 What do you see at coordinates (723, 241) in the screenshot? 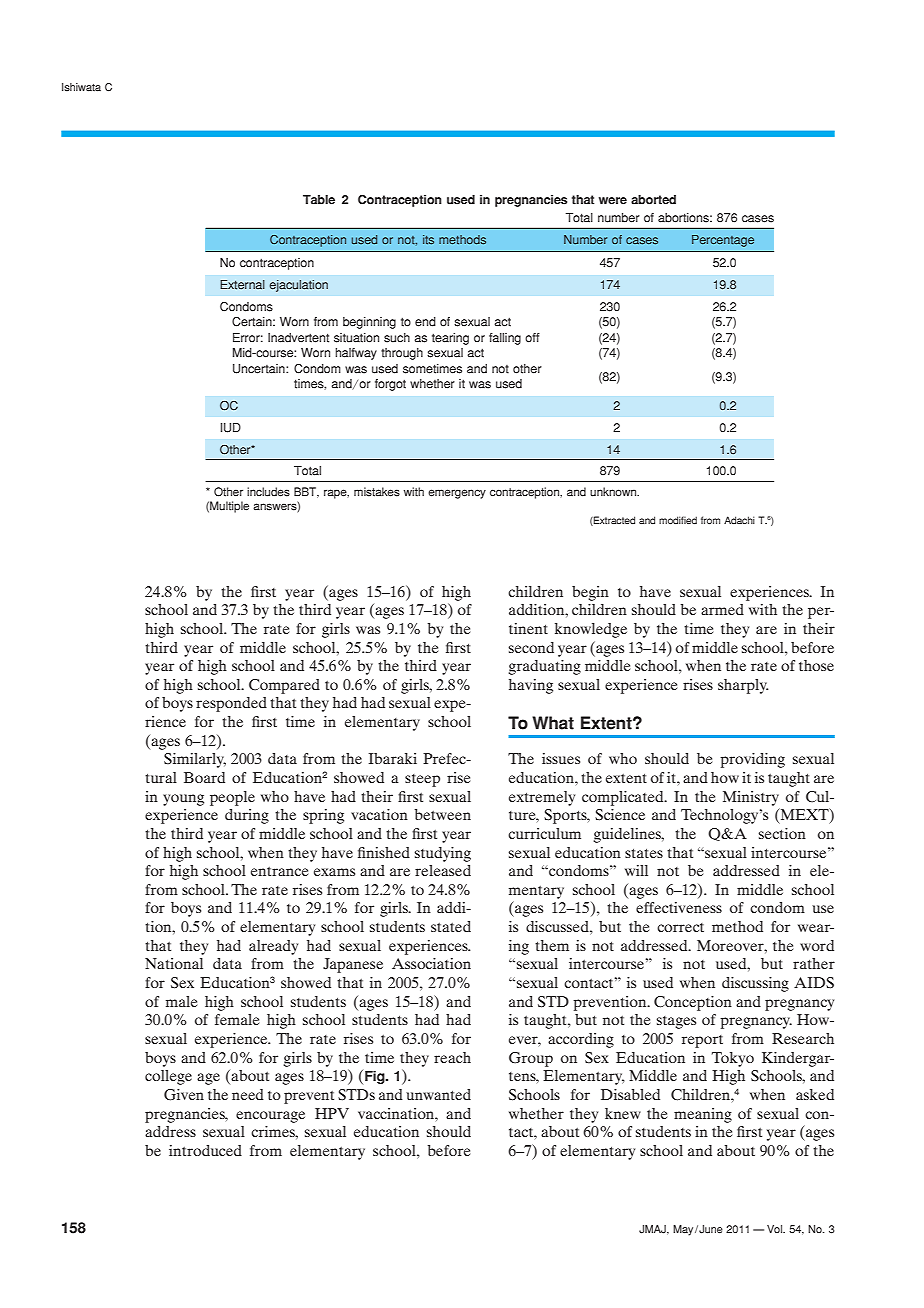
I see `Percentage` at bounding box center [723, 241].
